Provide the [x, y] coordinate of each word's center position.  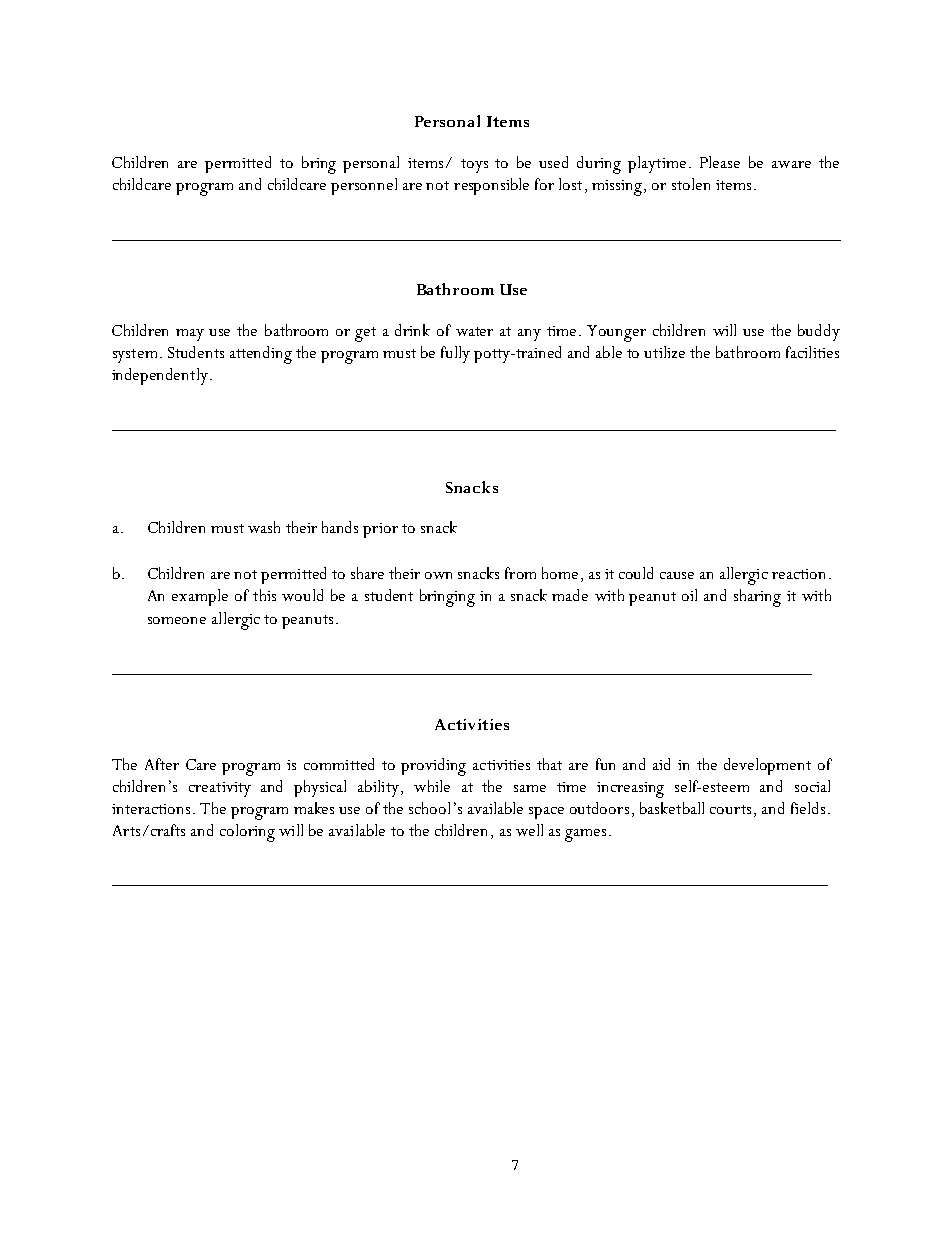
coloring [247, 833]
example [200, 597]
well [529, 830]
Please [720, 162]
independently [160, 376]
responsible [491, 186]
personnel [364, 186]
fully [455, 354]
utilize [664, 352]
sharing [757, 598]
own [438, 575]
